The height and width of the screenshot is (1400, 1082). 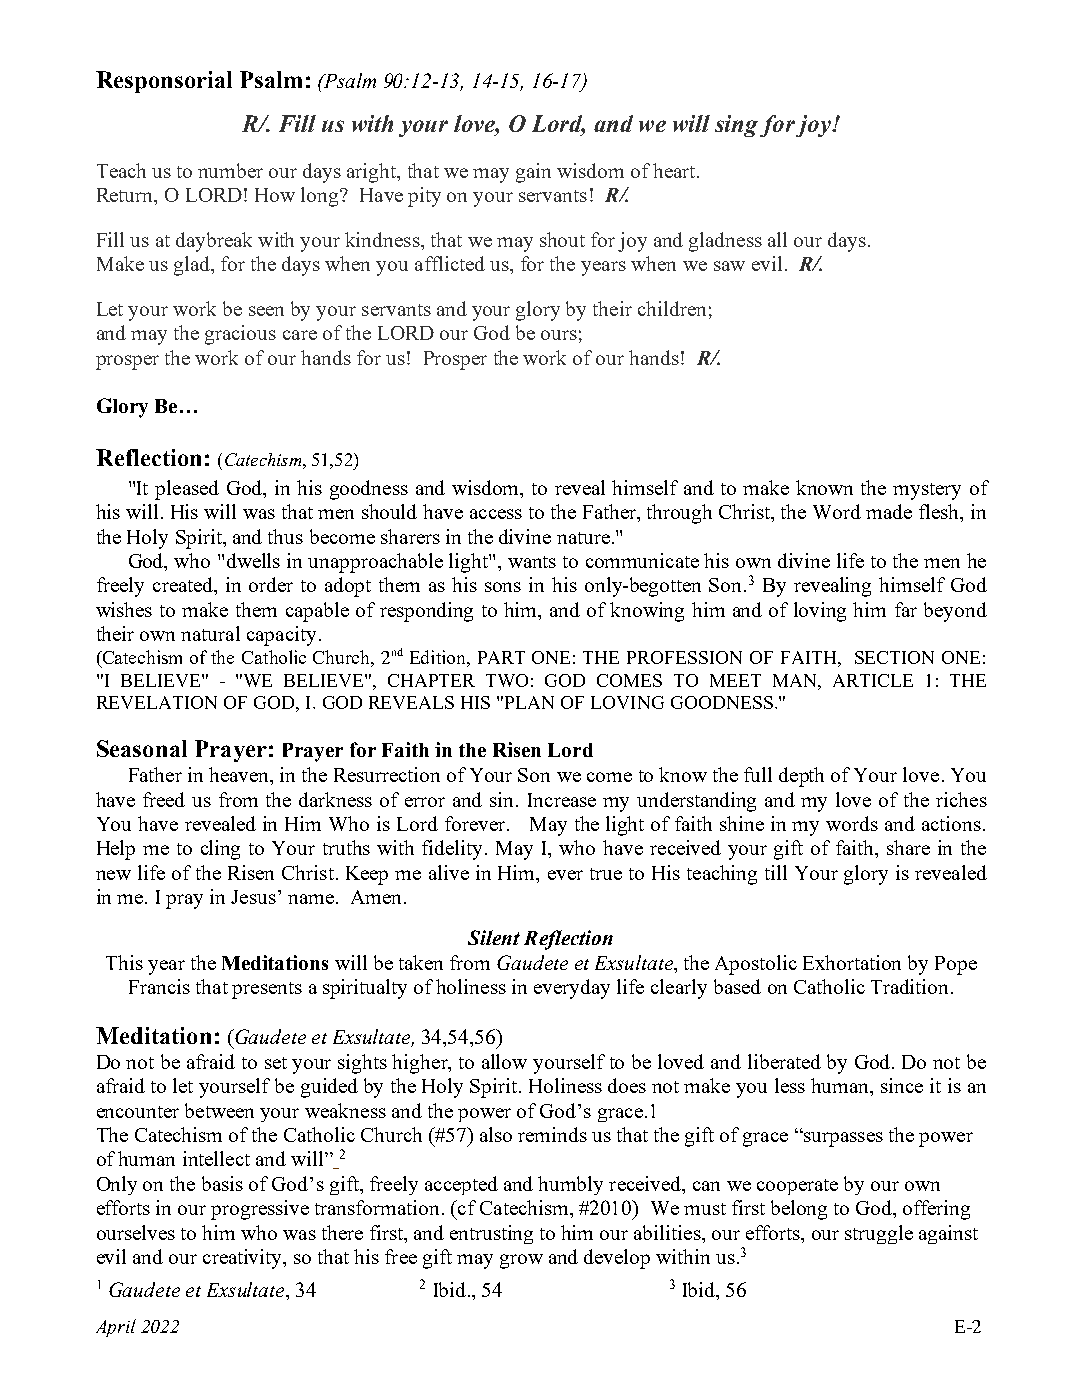 I want to click on actions, so click(x=951, y=823).
